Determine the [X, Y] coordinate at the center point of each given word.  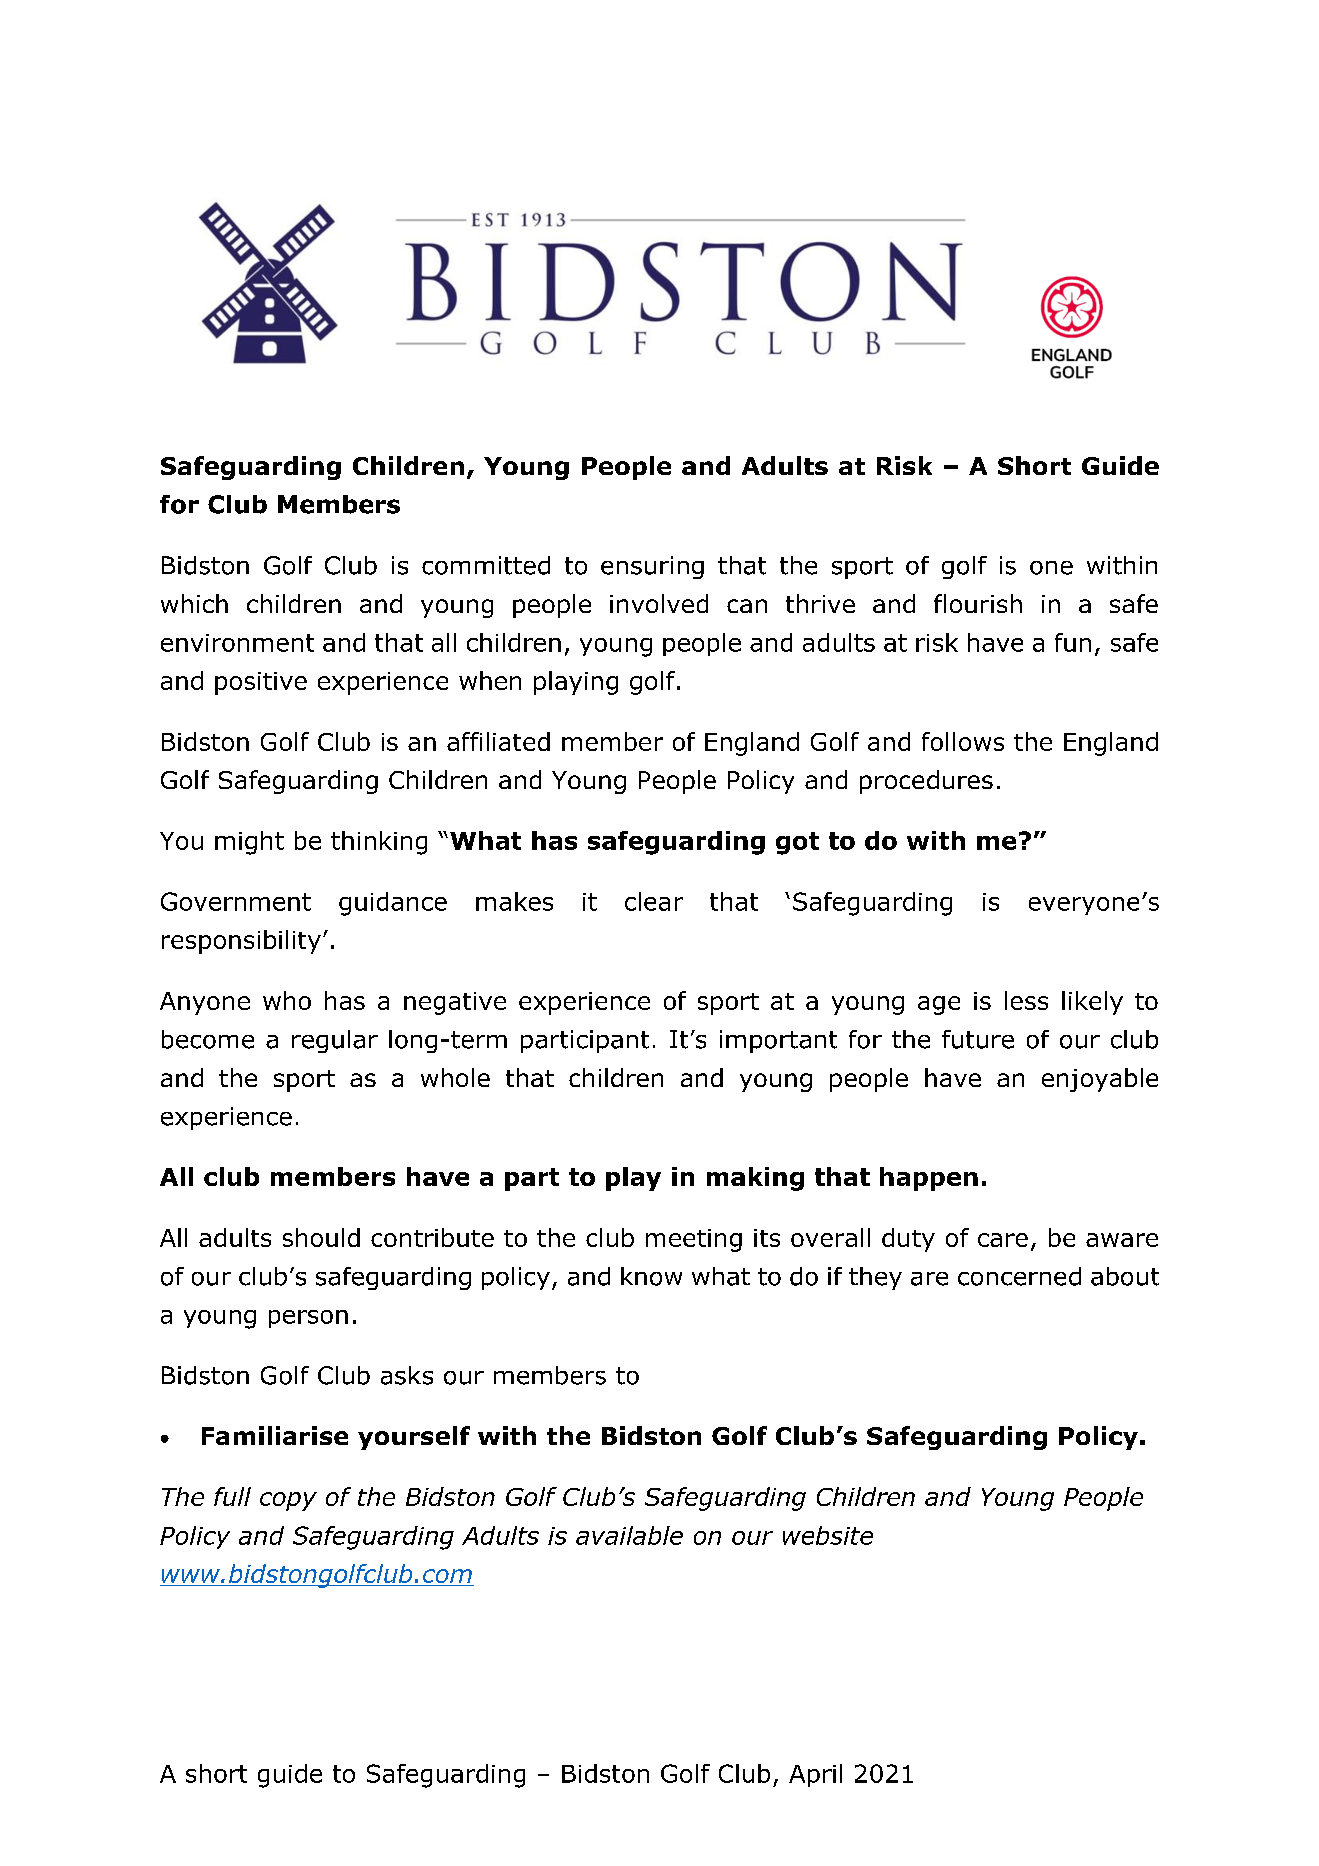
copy [288, 1501]
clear [654, 901]
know [651, 1276]
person [308, 1319]
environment [237, 643]
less [1026, 1000]
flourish [978, 603]
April [815, 1775]
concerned [1019, 1276]
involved [659, 603]
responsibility [241, 942]
